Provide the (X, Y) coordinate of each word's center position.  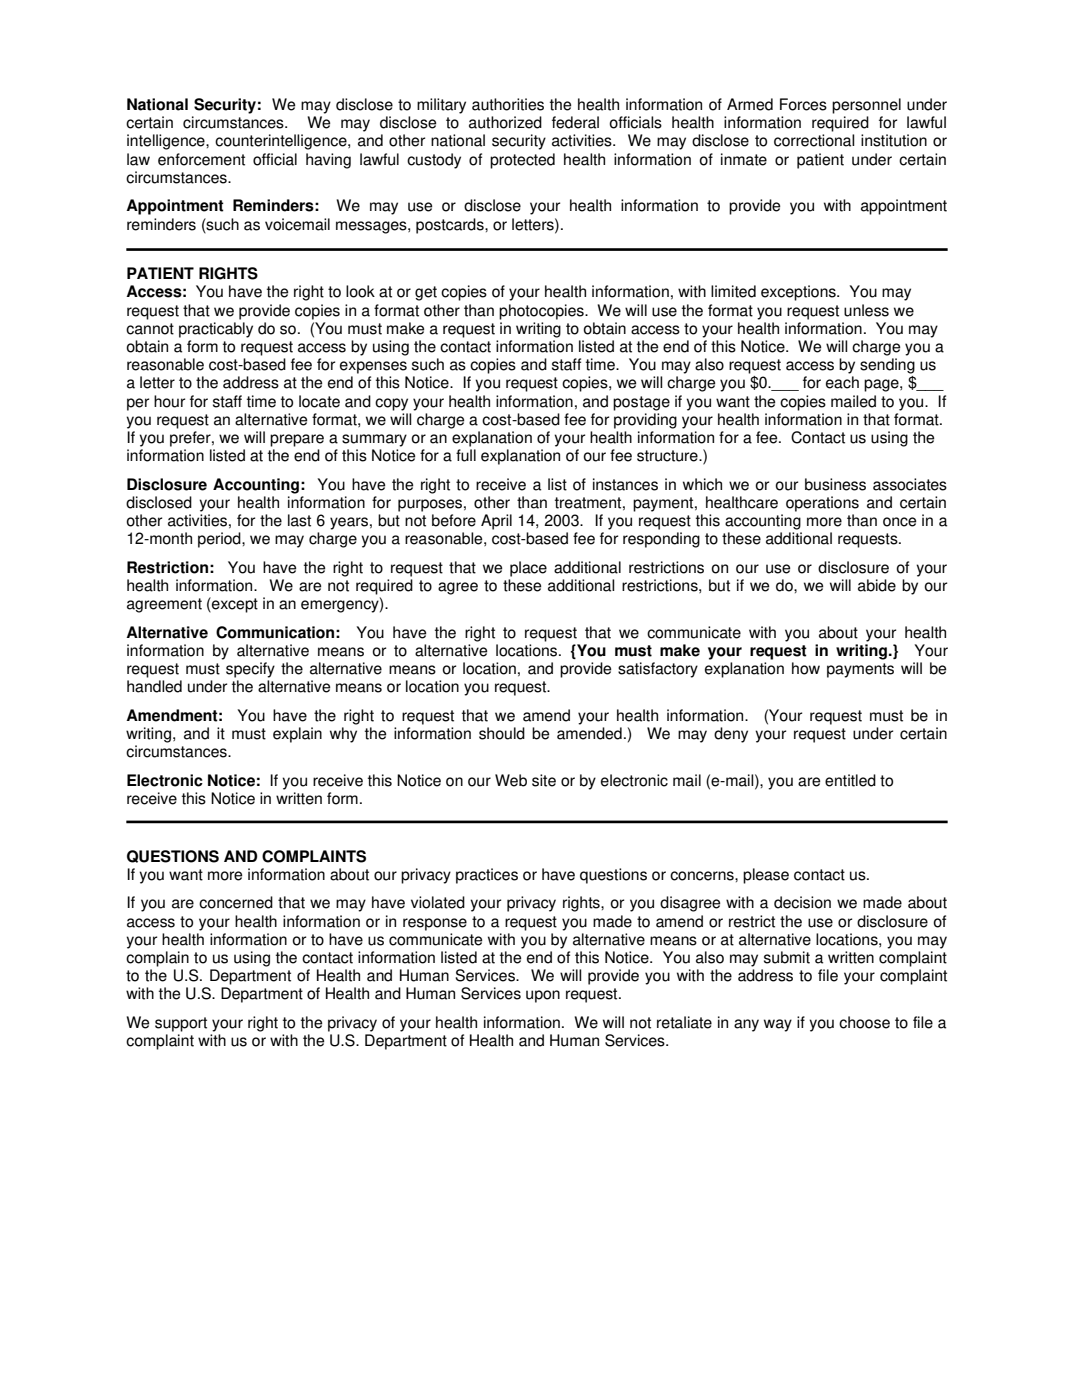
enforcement (201, 159)
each (842, 382)
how (806, 668)
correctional (814, 140)
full (466, 455)
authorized (505, 122)
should (502, 733)
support (181, 1024)
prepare (297, 440)
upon (543, 996)
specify (250, 670)
